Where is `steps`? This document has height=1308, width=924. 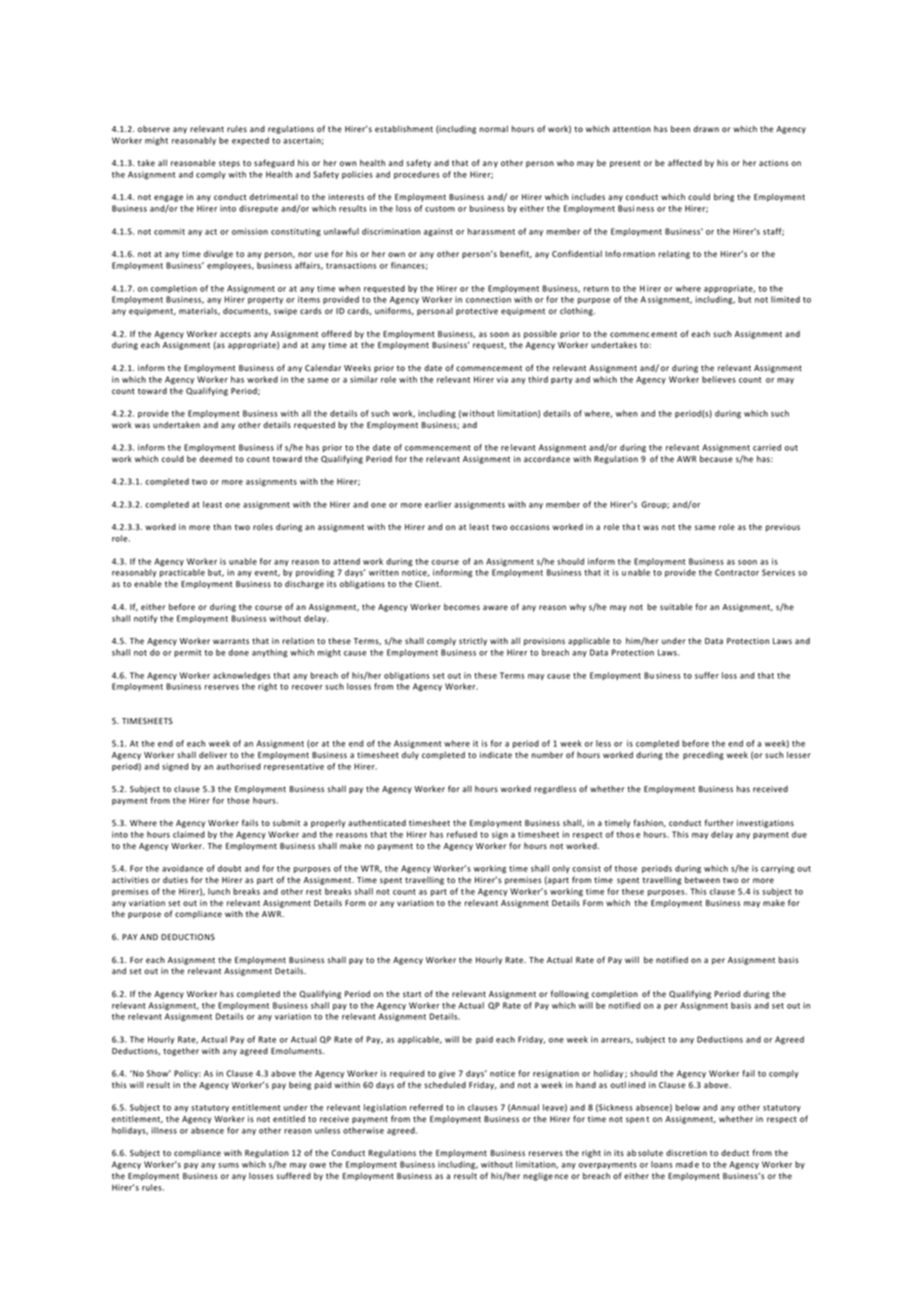
steps is located at coordinates (229, 164).
